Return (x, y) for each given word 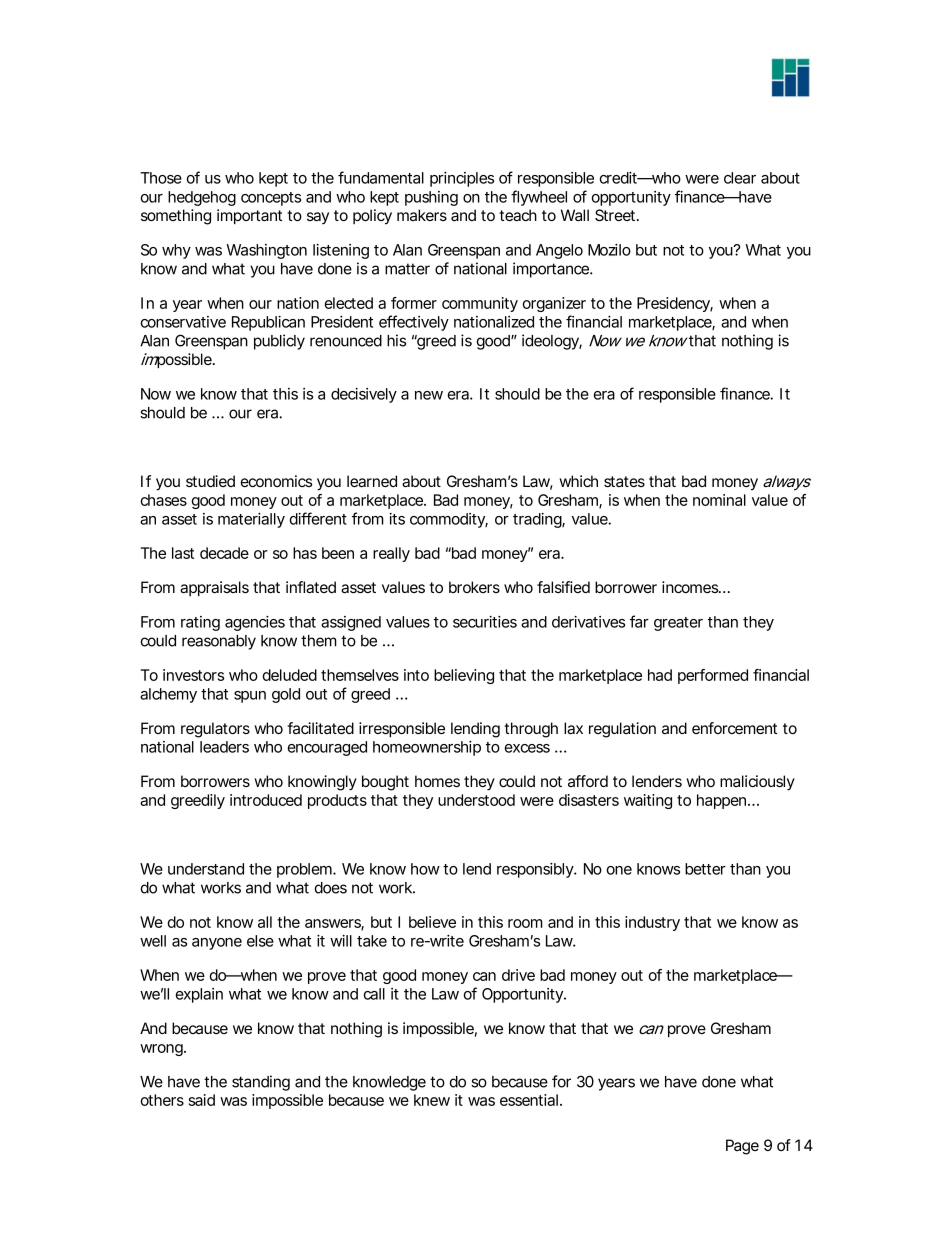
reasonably (219, 642)
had (660, 675)
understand (206, 869)
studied (210, 481)
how (425, 869)
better (705, 869)
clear (740, 178)
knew (432, 1100)
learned (372, 481)
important (249, 216)
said (202, 1100)
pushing (431, 198)
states (624, 481)
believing (464, 676)
